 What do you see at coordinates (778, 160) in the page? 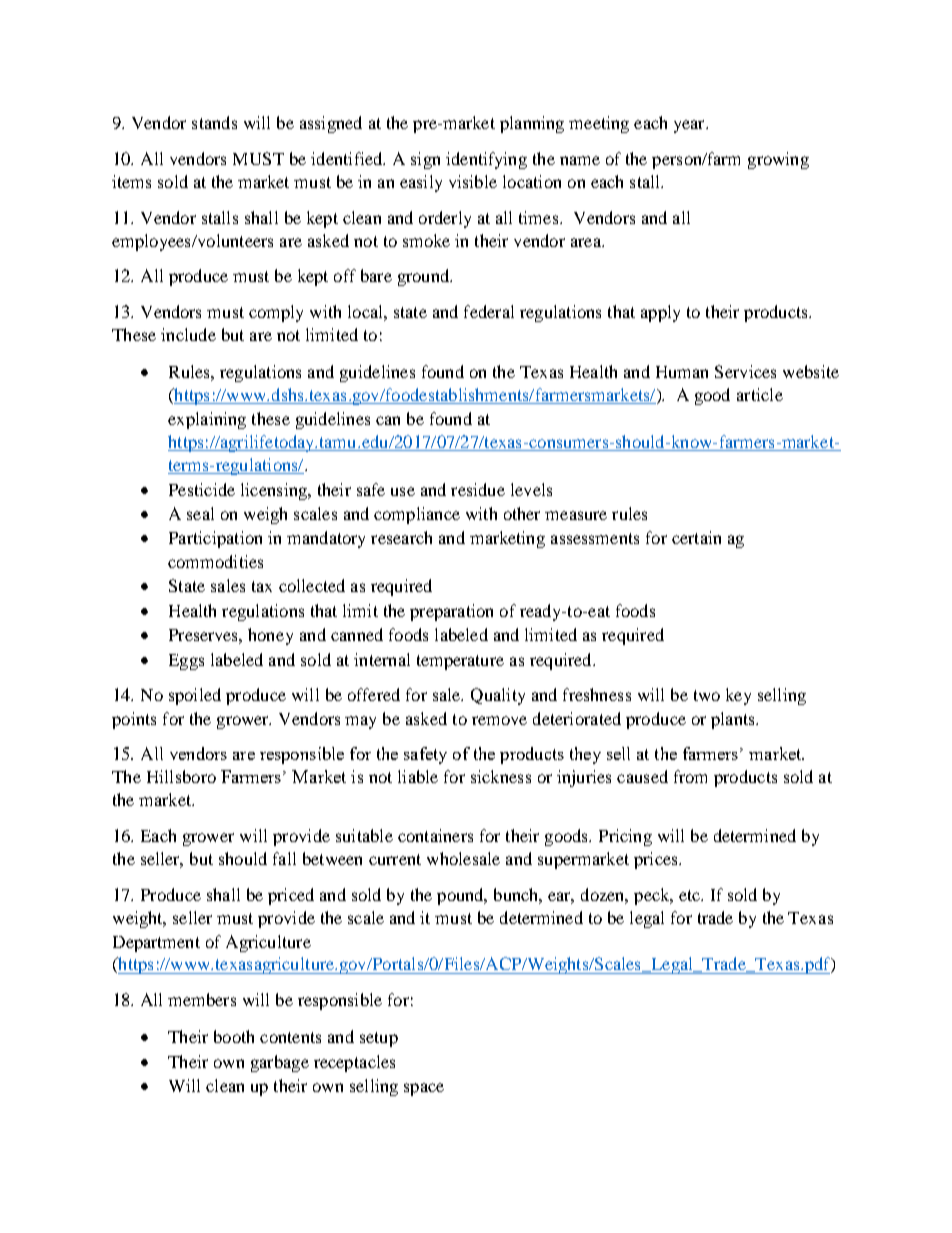
I see `growing` at bounding box center [778, 160].
